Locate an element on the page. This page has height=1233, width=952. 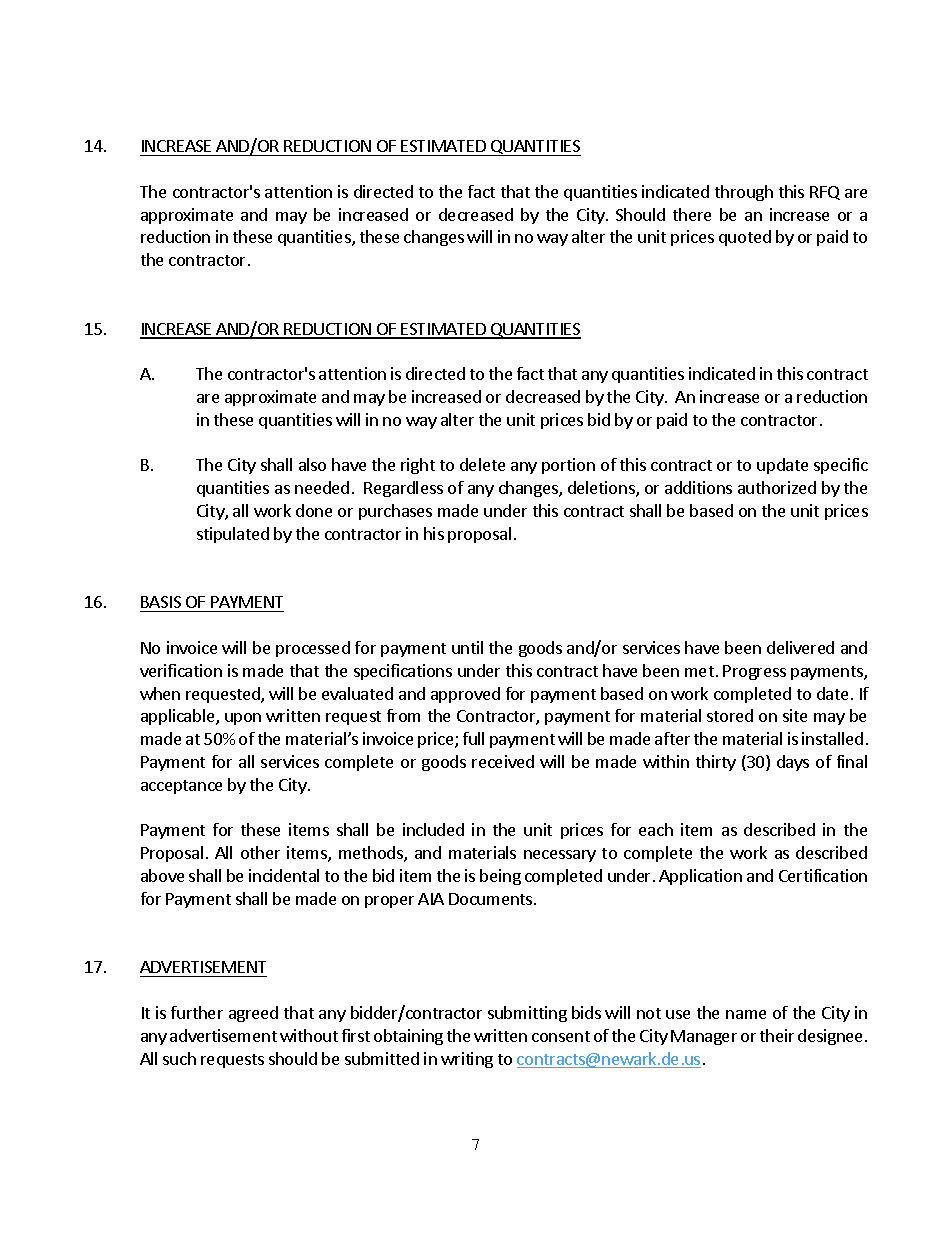
also is located at coordinates (312, 464).
